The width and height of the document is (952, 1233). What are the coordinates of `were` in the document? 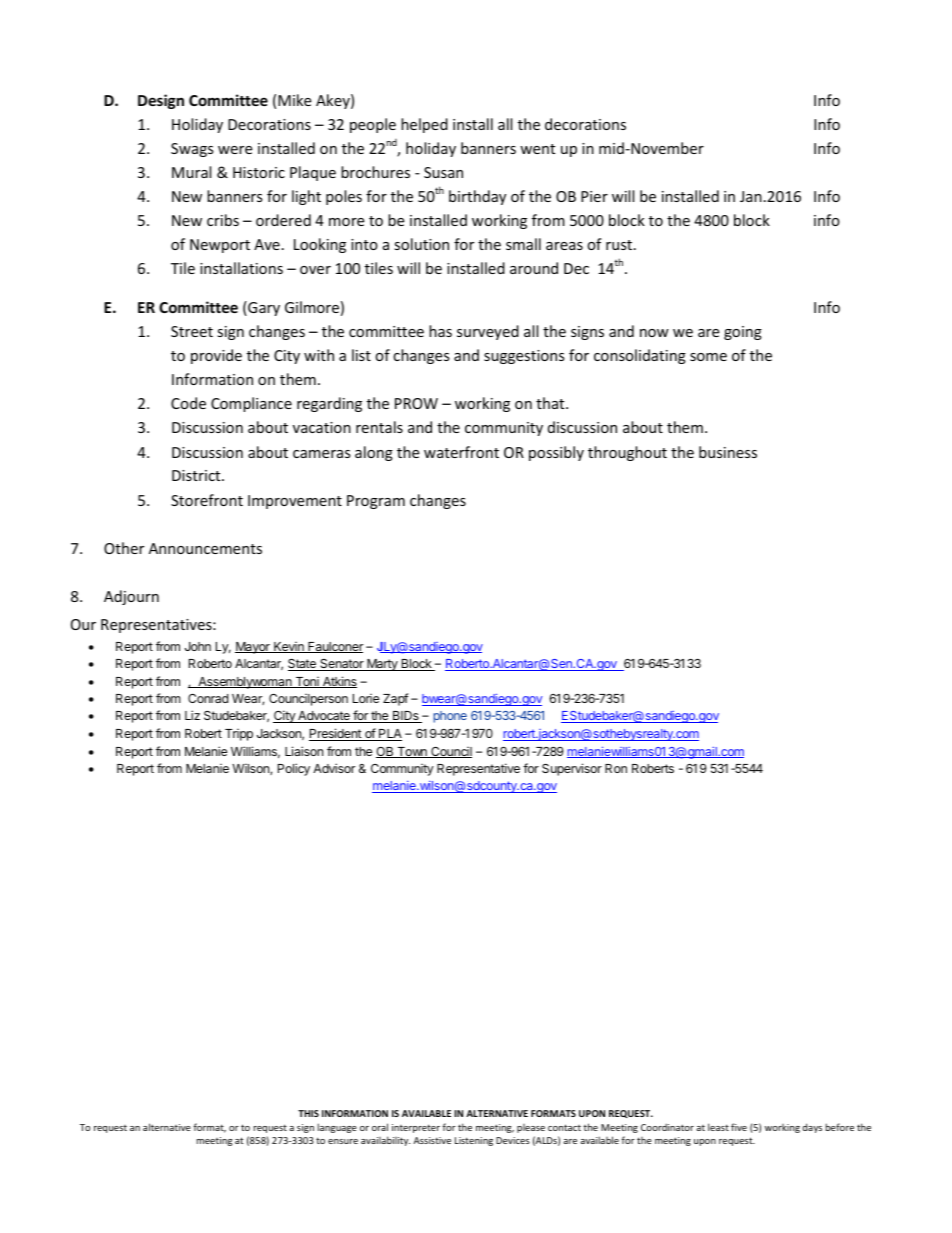 It's located at (235, 150).
